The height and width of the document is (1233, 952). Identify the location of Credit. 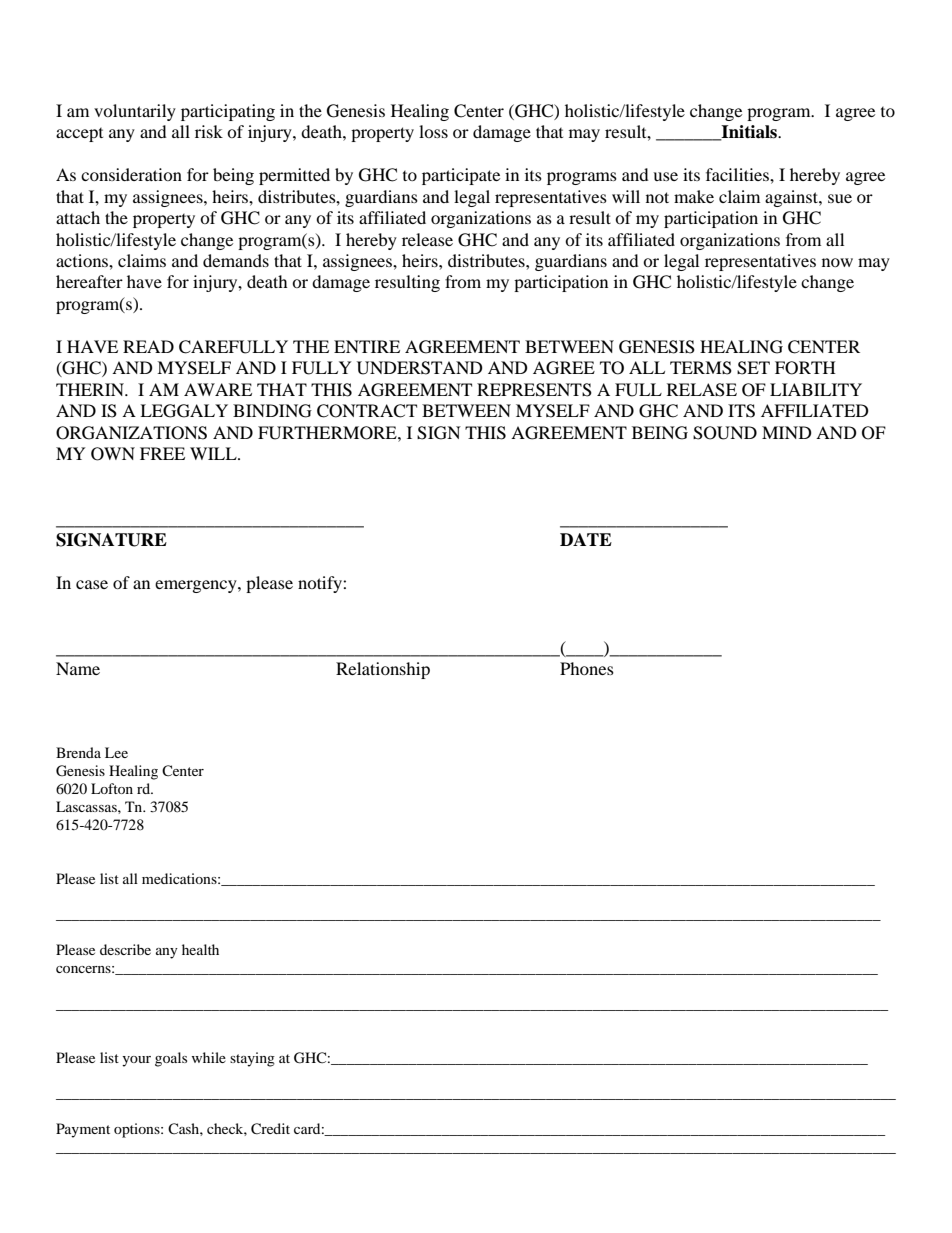
(270, 1129).
